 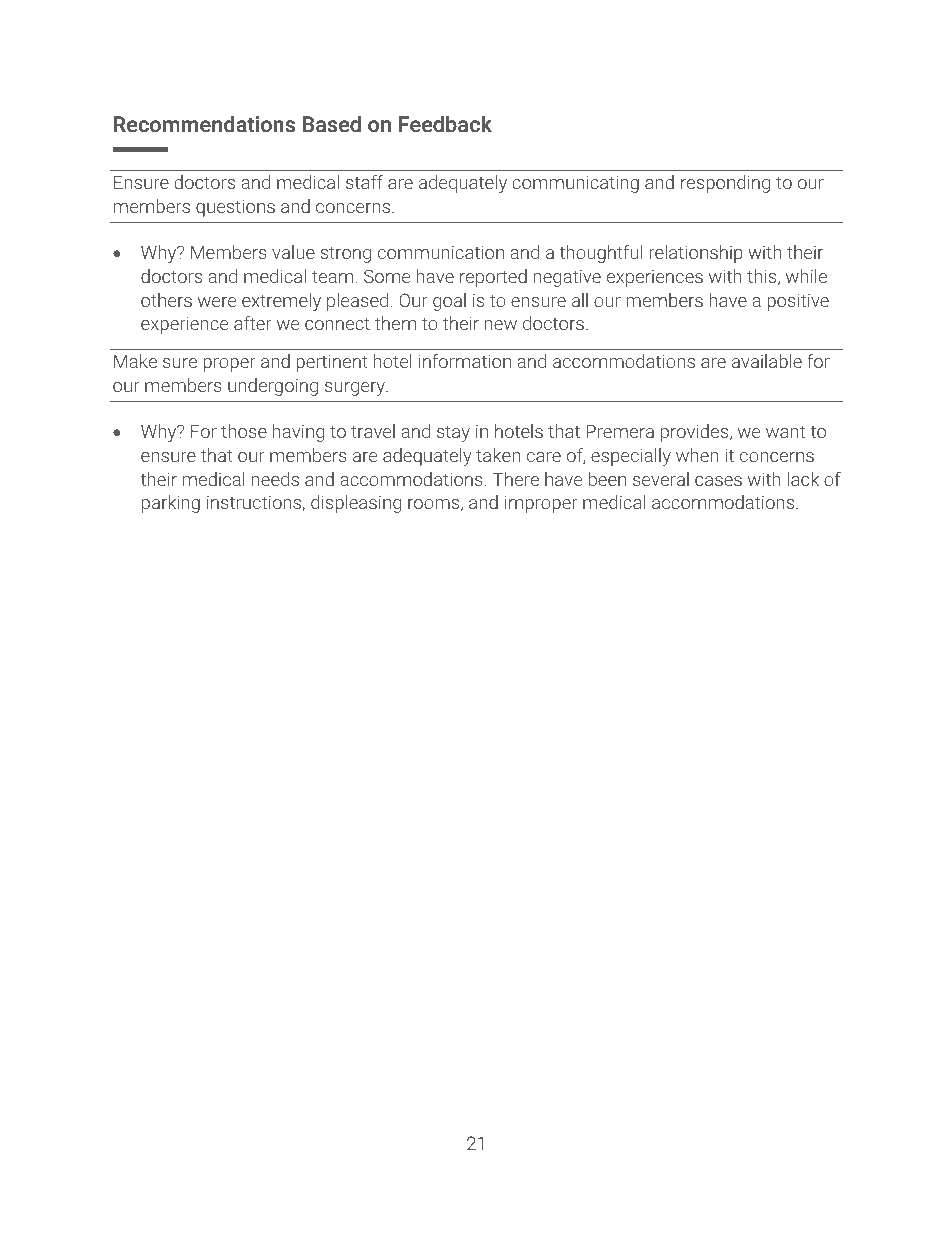 I want to click on undergoing, so click(x=273, y=387).
